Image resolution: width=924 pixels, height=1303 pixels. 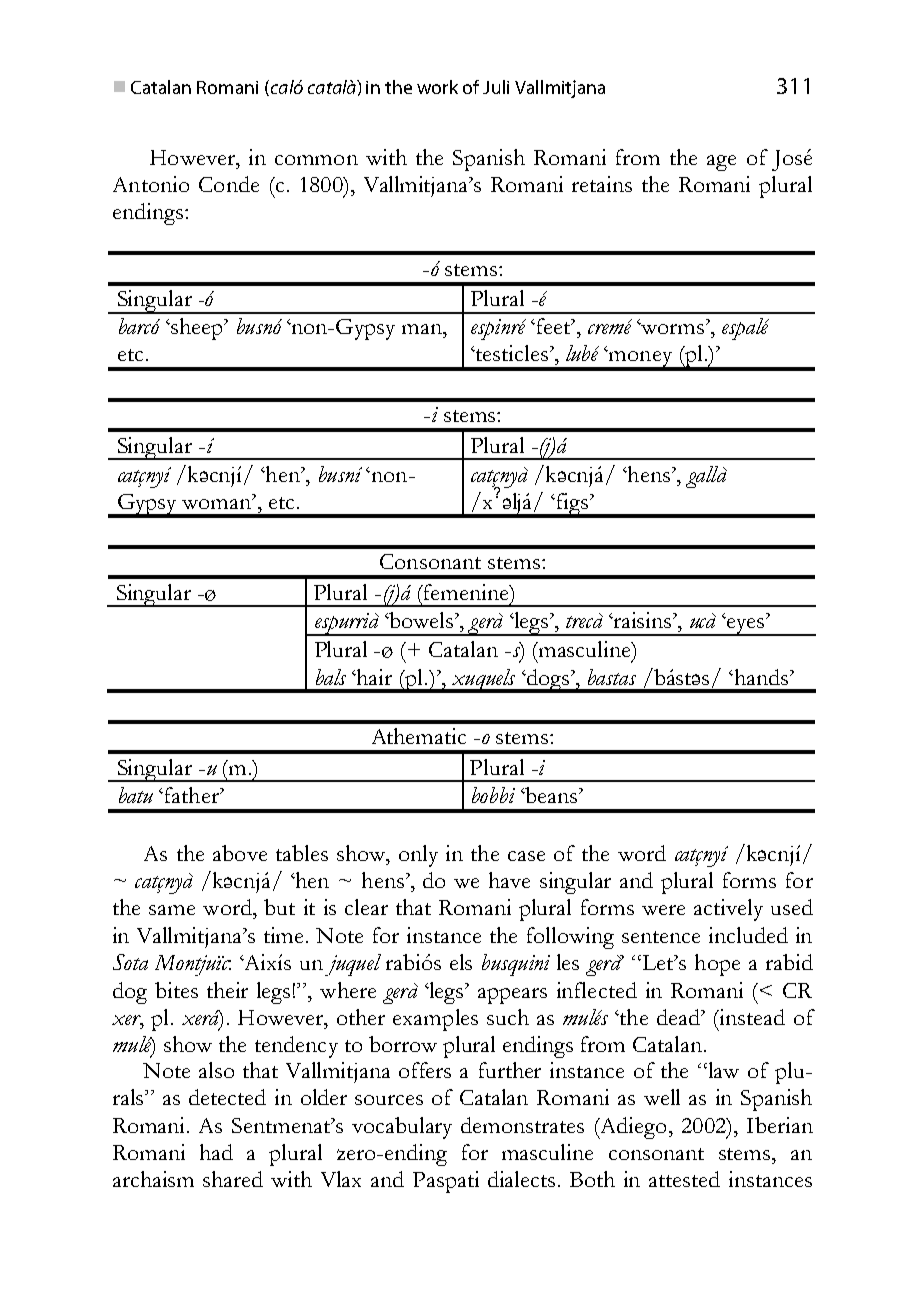 I want to click on work, so click(x=437, y=87).
